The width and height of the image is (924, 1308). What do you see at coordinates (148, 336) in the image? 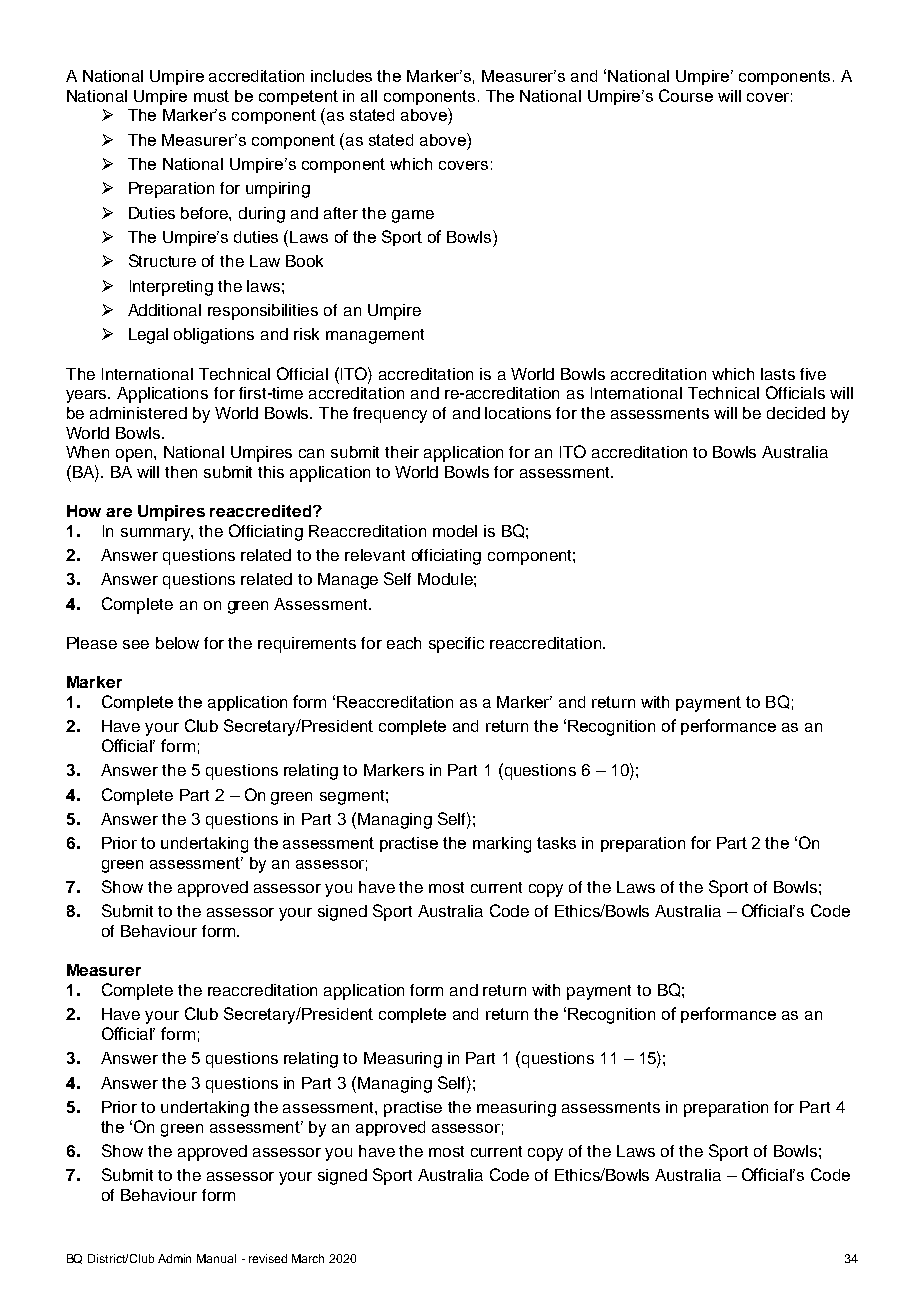
I see `Legal` at bounding box center [148, 336].
